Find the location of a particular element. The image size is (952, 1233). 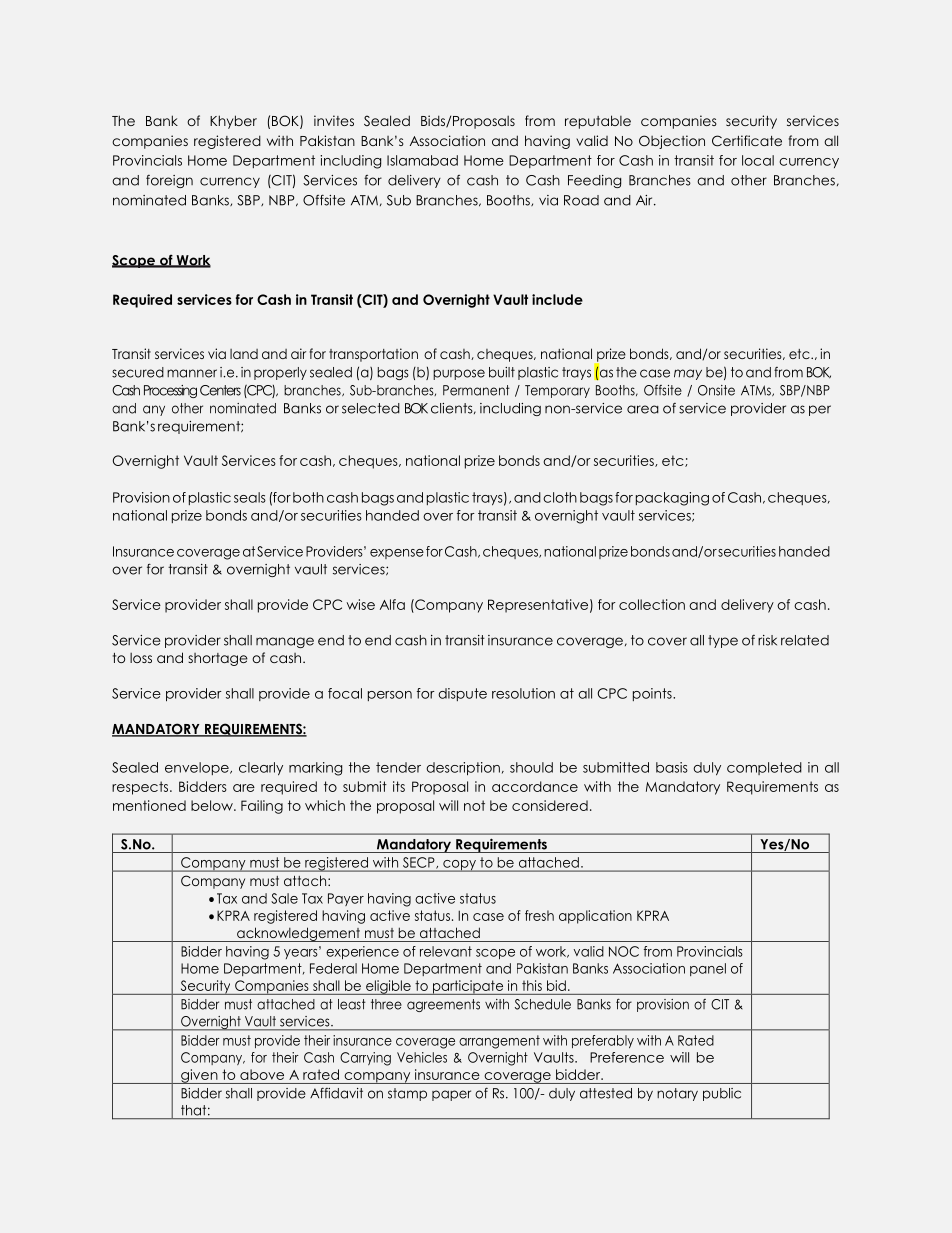

Alfa is located at coordinates (392, 604).
